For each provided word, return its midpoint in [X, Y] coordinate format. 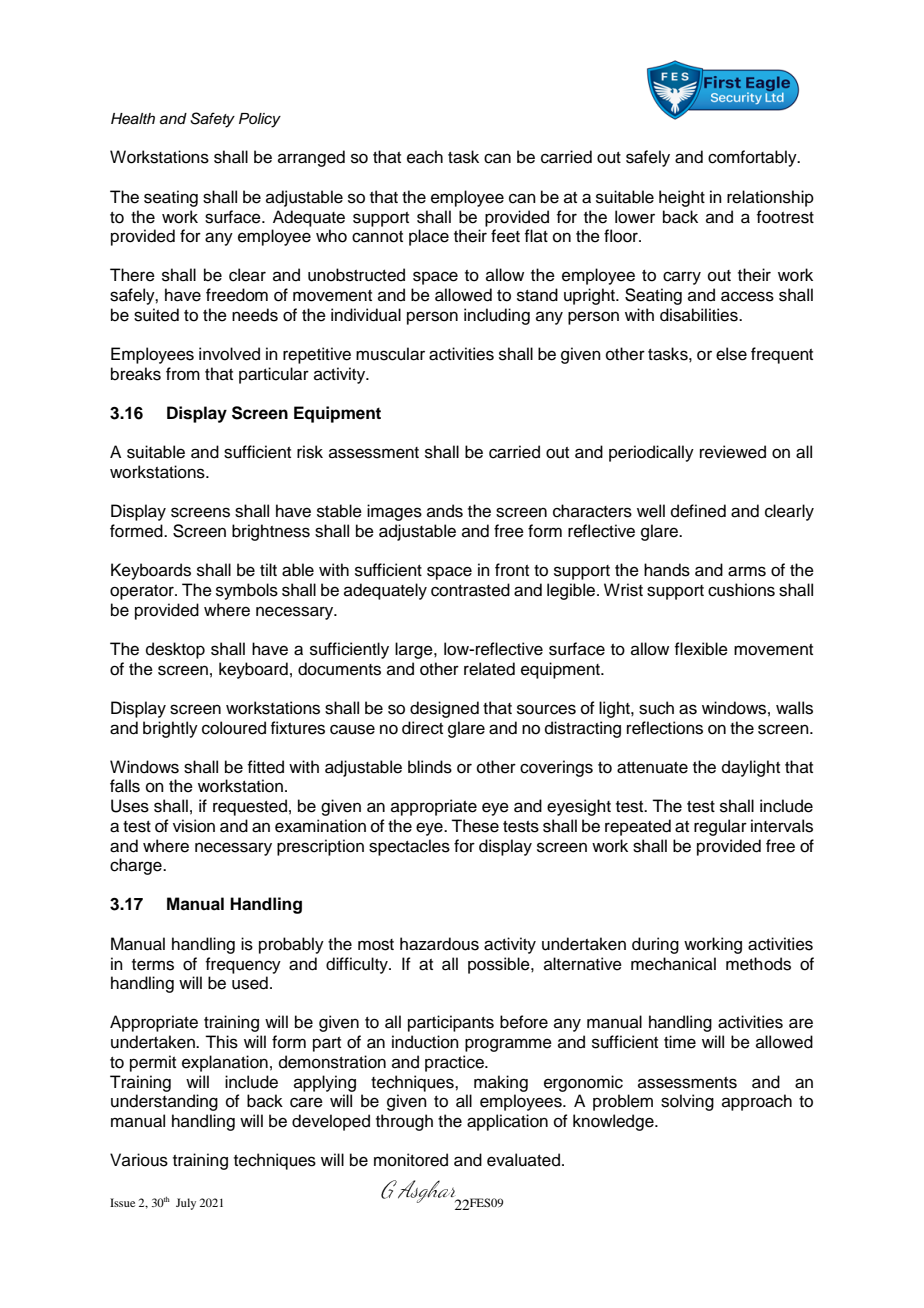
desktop [175, 650]
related [489, 669]
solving [687, 1102]
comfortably [753, 158]
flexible [701, 649]
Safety [212, 120]
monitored [411, 1160]
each [425, 157]
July [186, 1204]
